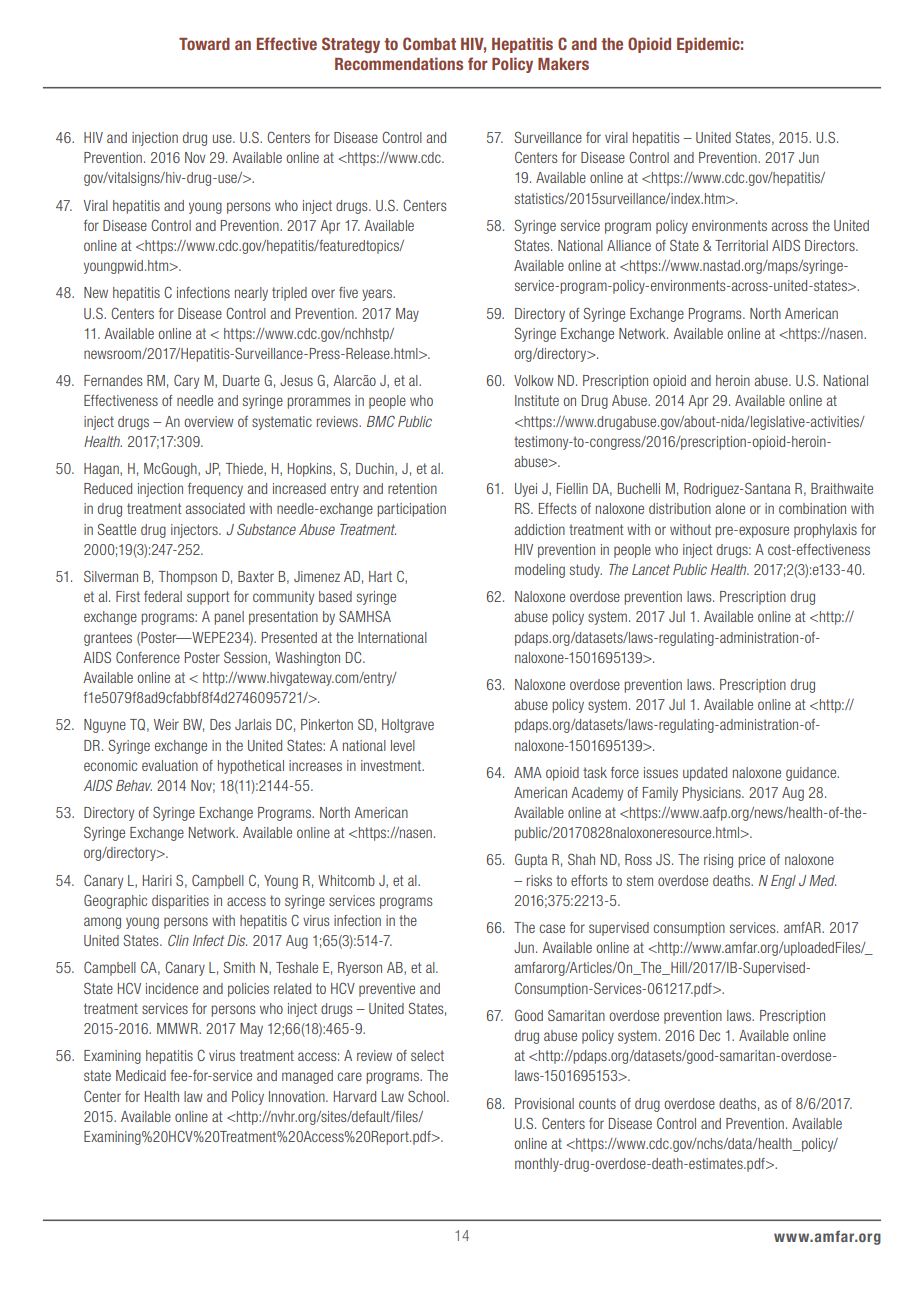 The width and height of the document is (924, 1308). I want to click on Combat, so click(429, 43).
